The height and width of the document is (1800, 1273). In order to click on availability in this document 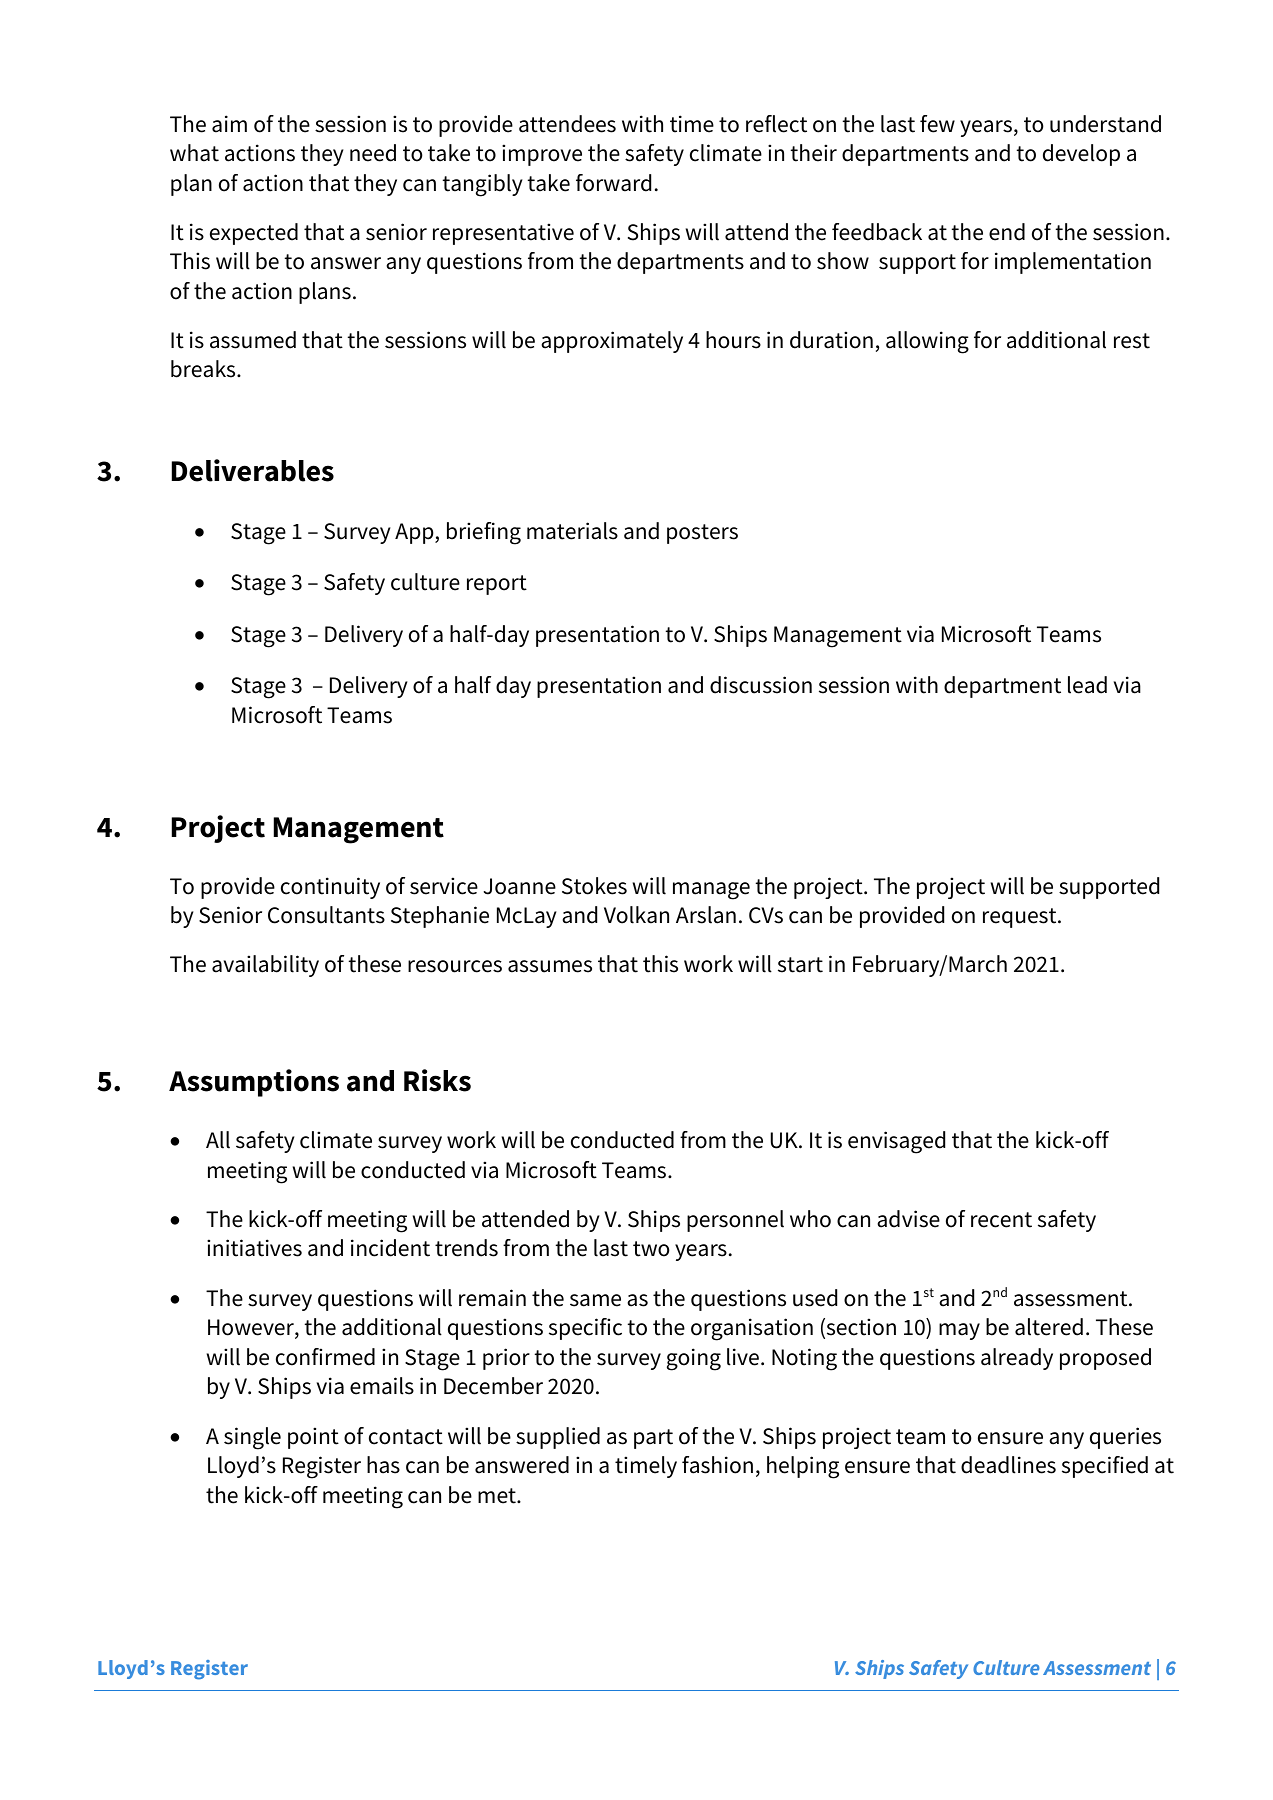, I will do `click(265, 966)`.
